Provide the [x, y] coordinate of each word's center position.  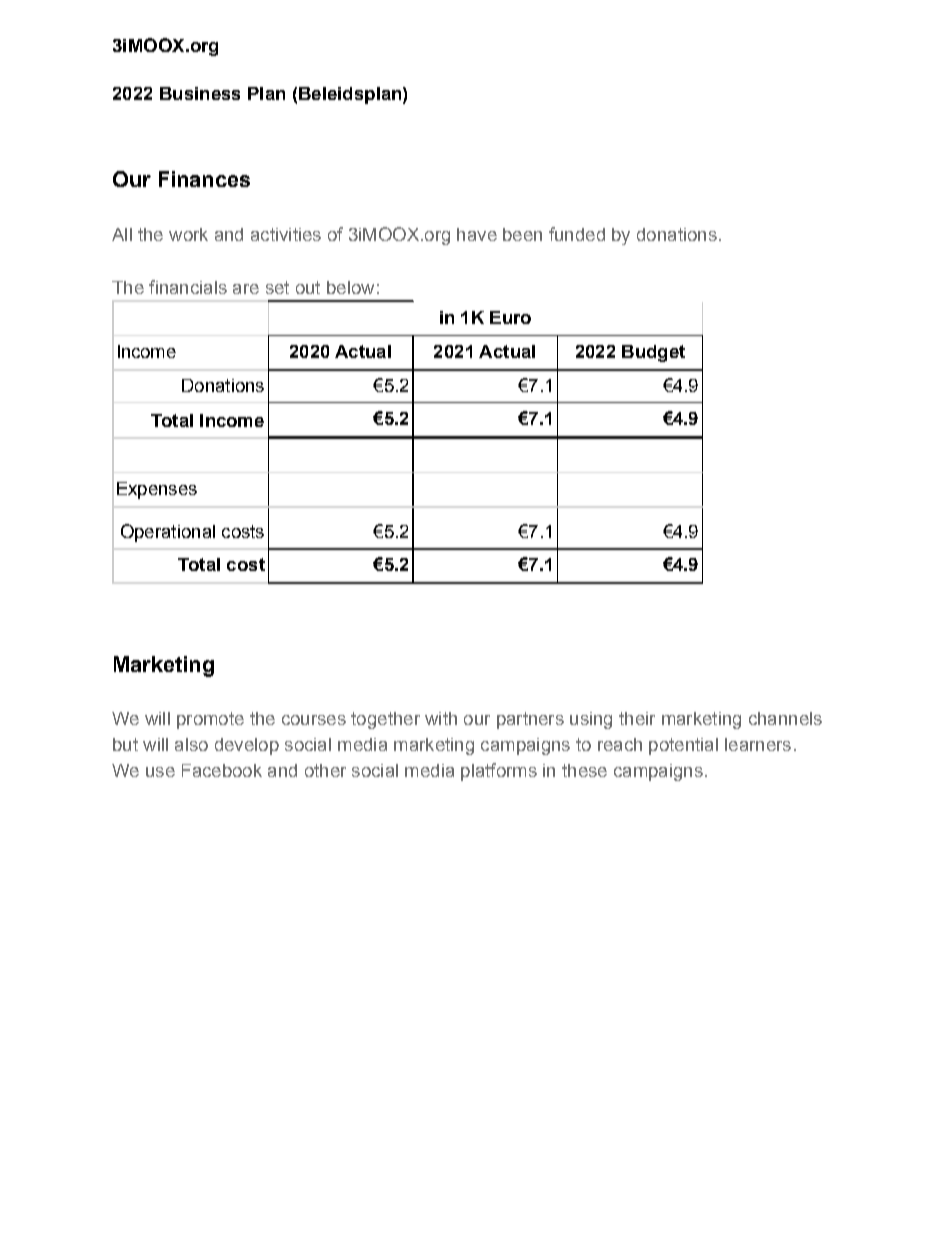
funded [577, 234]
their [637, 718]
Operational [168, 533]
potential [683, 746]
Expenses [157, 490]
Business [200, 93]
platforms [499, 772]
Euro [510, 317]
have [477, 234]
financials [188, 287]
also [191, 744]
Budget [653, 353]
